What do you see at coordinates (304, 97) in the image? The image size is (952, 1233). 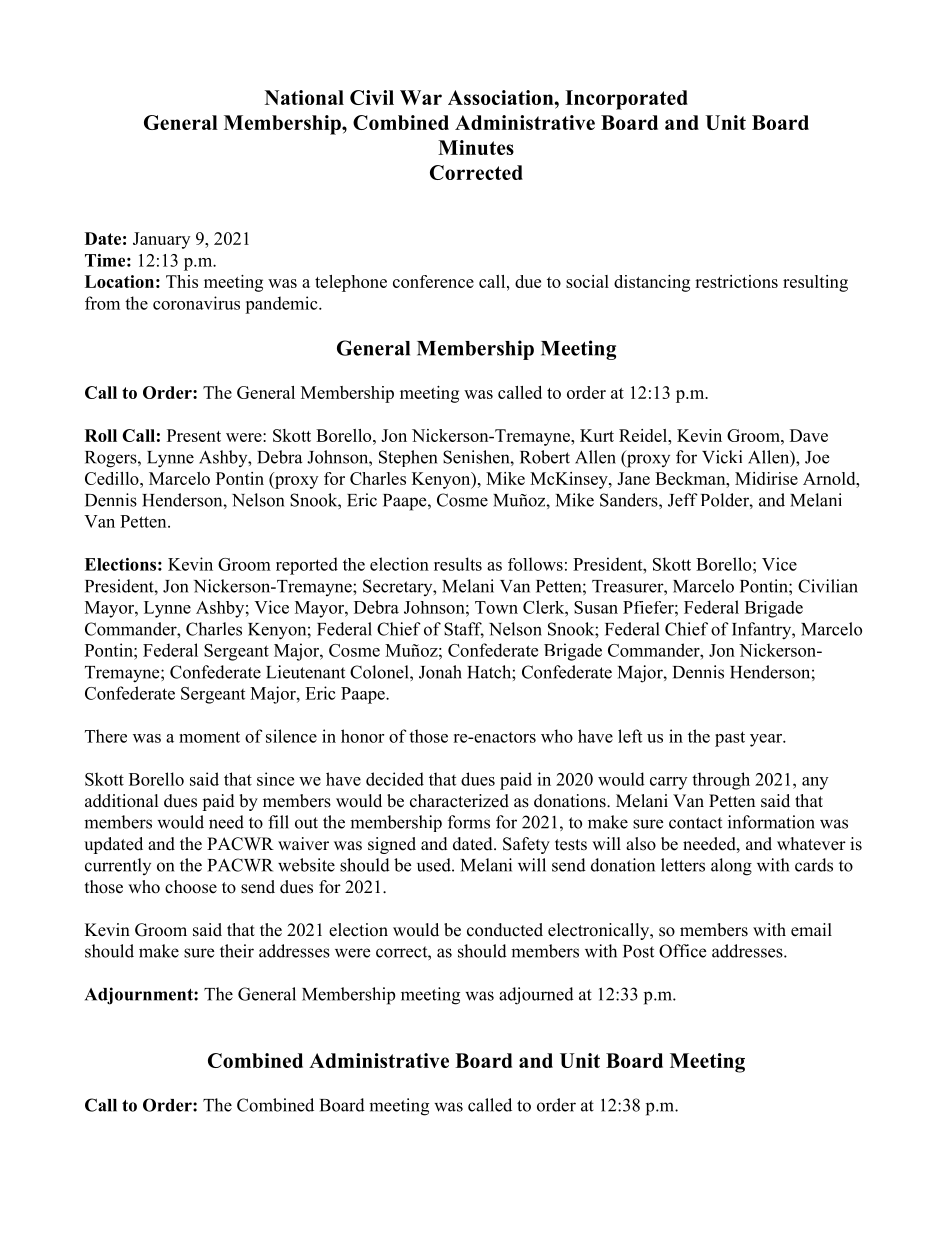 I see `National` at bounding box center [304, 97].
